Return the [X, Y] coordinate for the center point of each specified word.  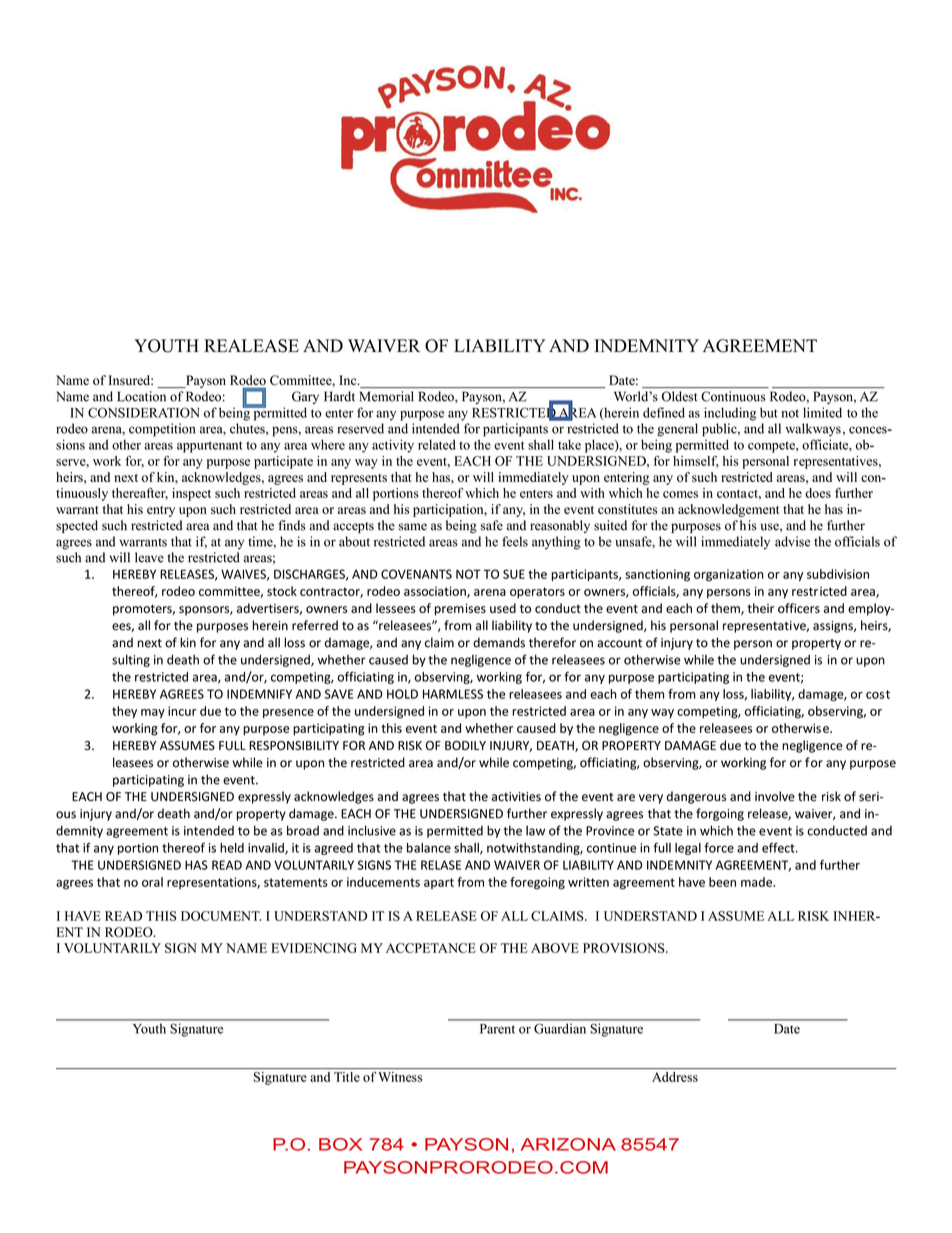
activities [516, 797]
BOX [340, 1144]
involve [775, 796]
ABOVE [555, 948]
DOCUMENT [221, 916]
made [757, 882]
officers [799, 608]
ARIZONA [568, 1144]
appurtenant [210, 447]
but [769, 412]
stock [282, 591]
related [437, 444]
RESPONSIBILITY [294, 745]
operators [537, 593]
